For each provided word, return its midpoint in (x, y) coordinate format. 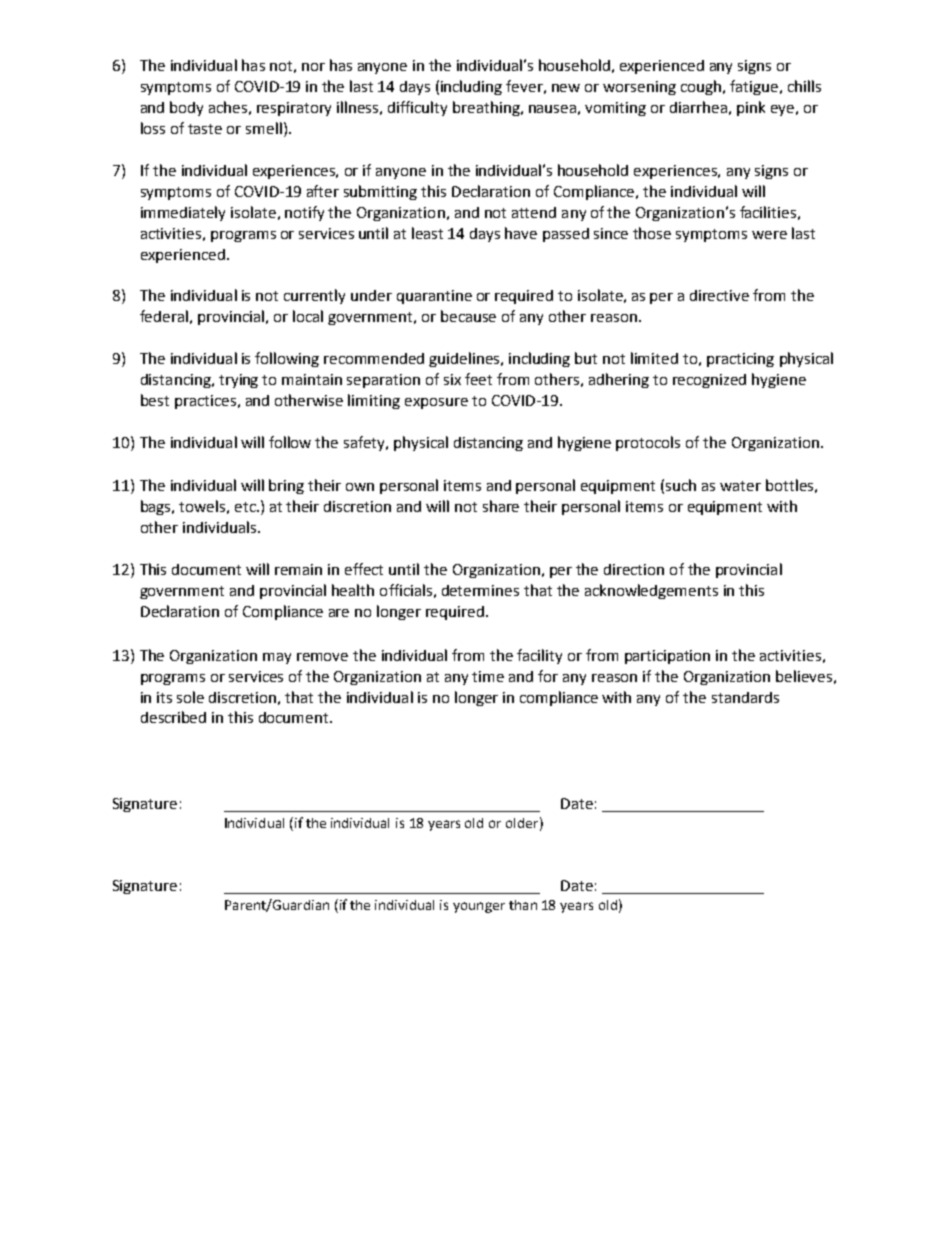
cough (701, 87)
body (186, 108)
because (468, 316)
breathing (487, 108)
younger (479, 907)
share (501, 506)
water (740, 486)
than (523, 905)
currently (314, 296)
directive (719, 295)
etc (246, 507)
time (488, 676)
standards (745, 697)
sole (190, 697)
